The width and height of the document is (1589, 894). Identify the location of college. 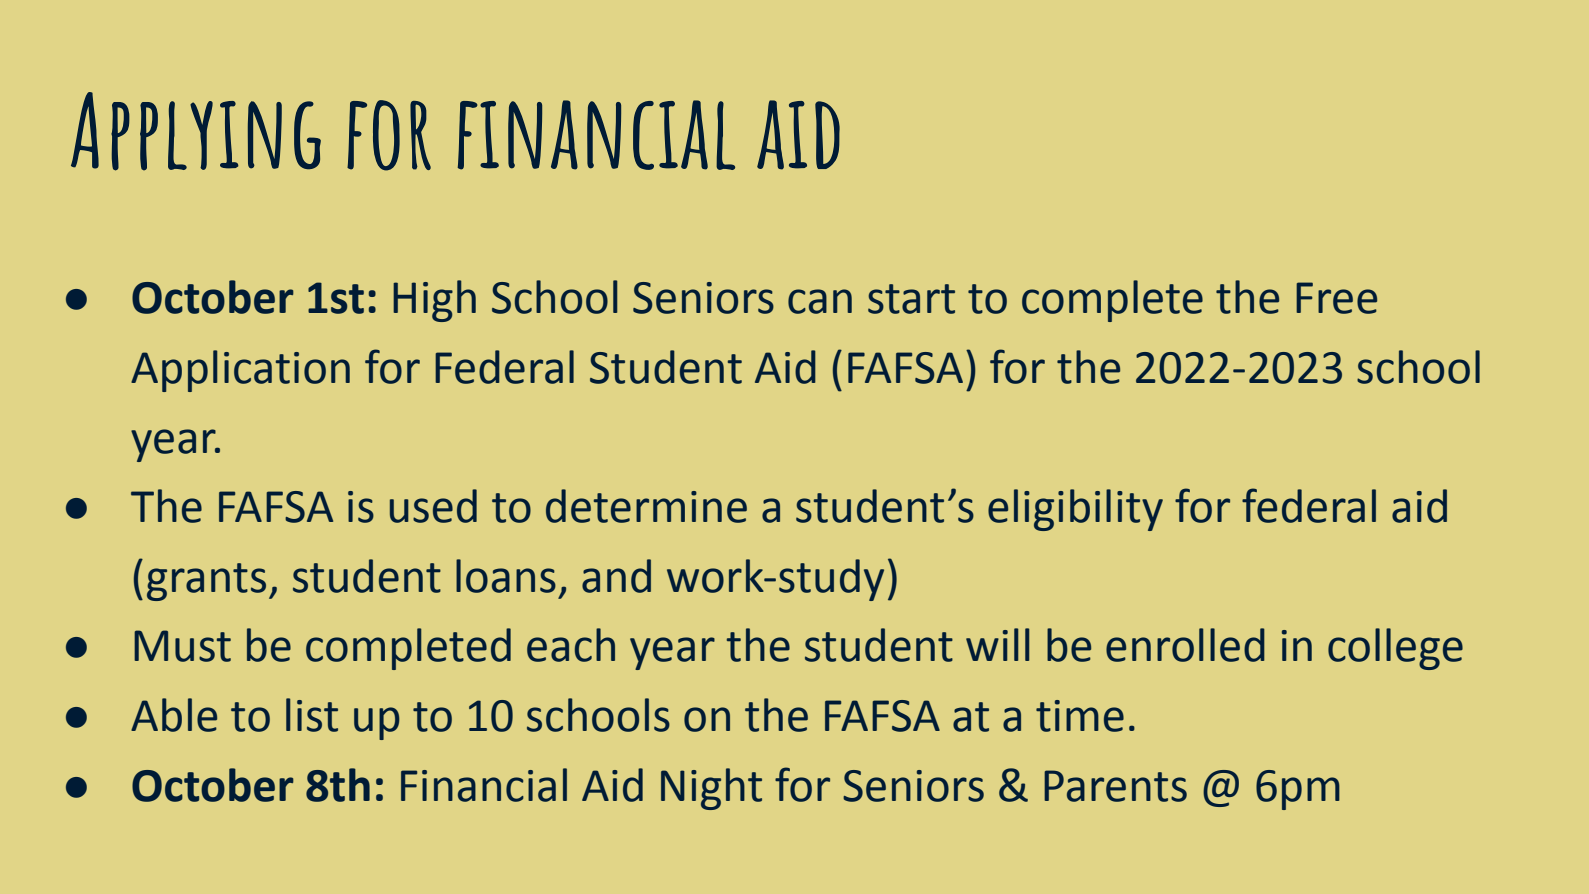
(1395, 649).
